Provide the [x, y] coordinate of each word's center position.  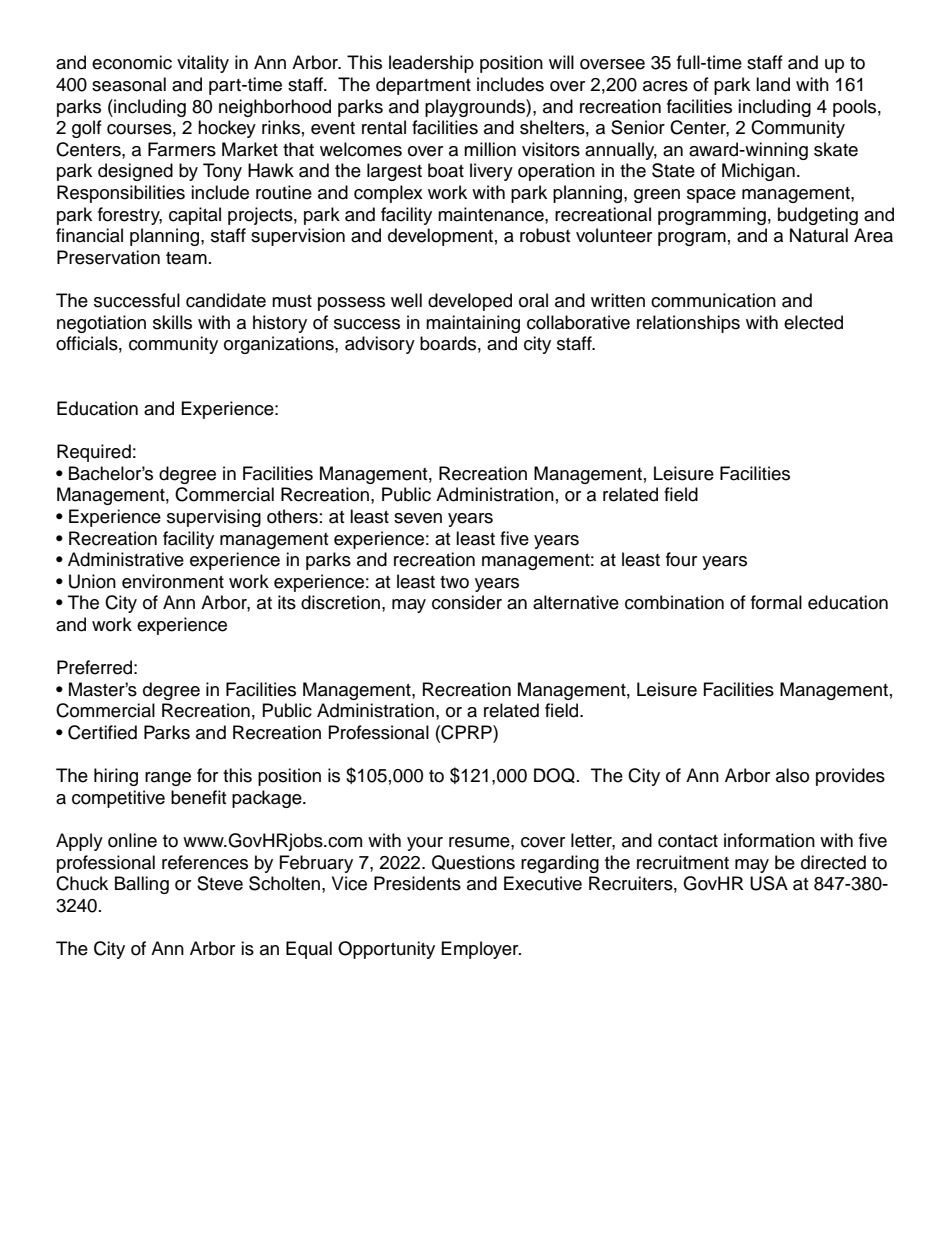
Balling [142, 885]
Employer [481, 950]
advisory [380, 345]
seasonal [129, 84]
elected [813, 322]
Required [94, 453]
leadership [431, 64]
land [773, 84]
